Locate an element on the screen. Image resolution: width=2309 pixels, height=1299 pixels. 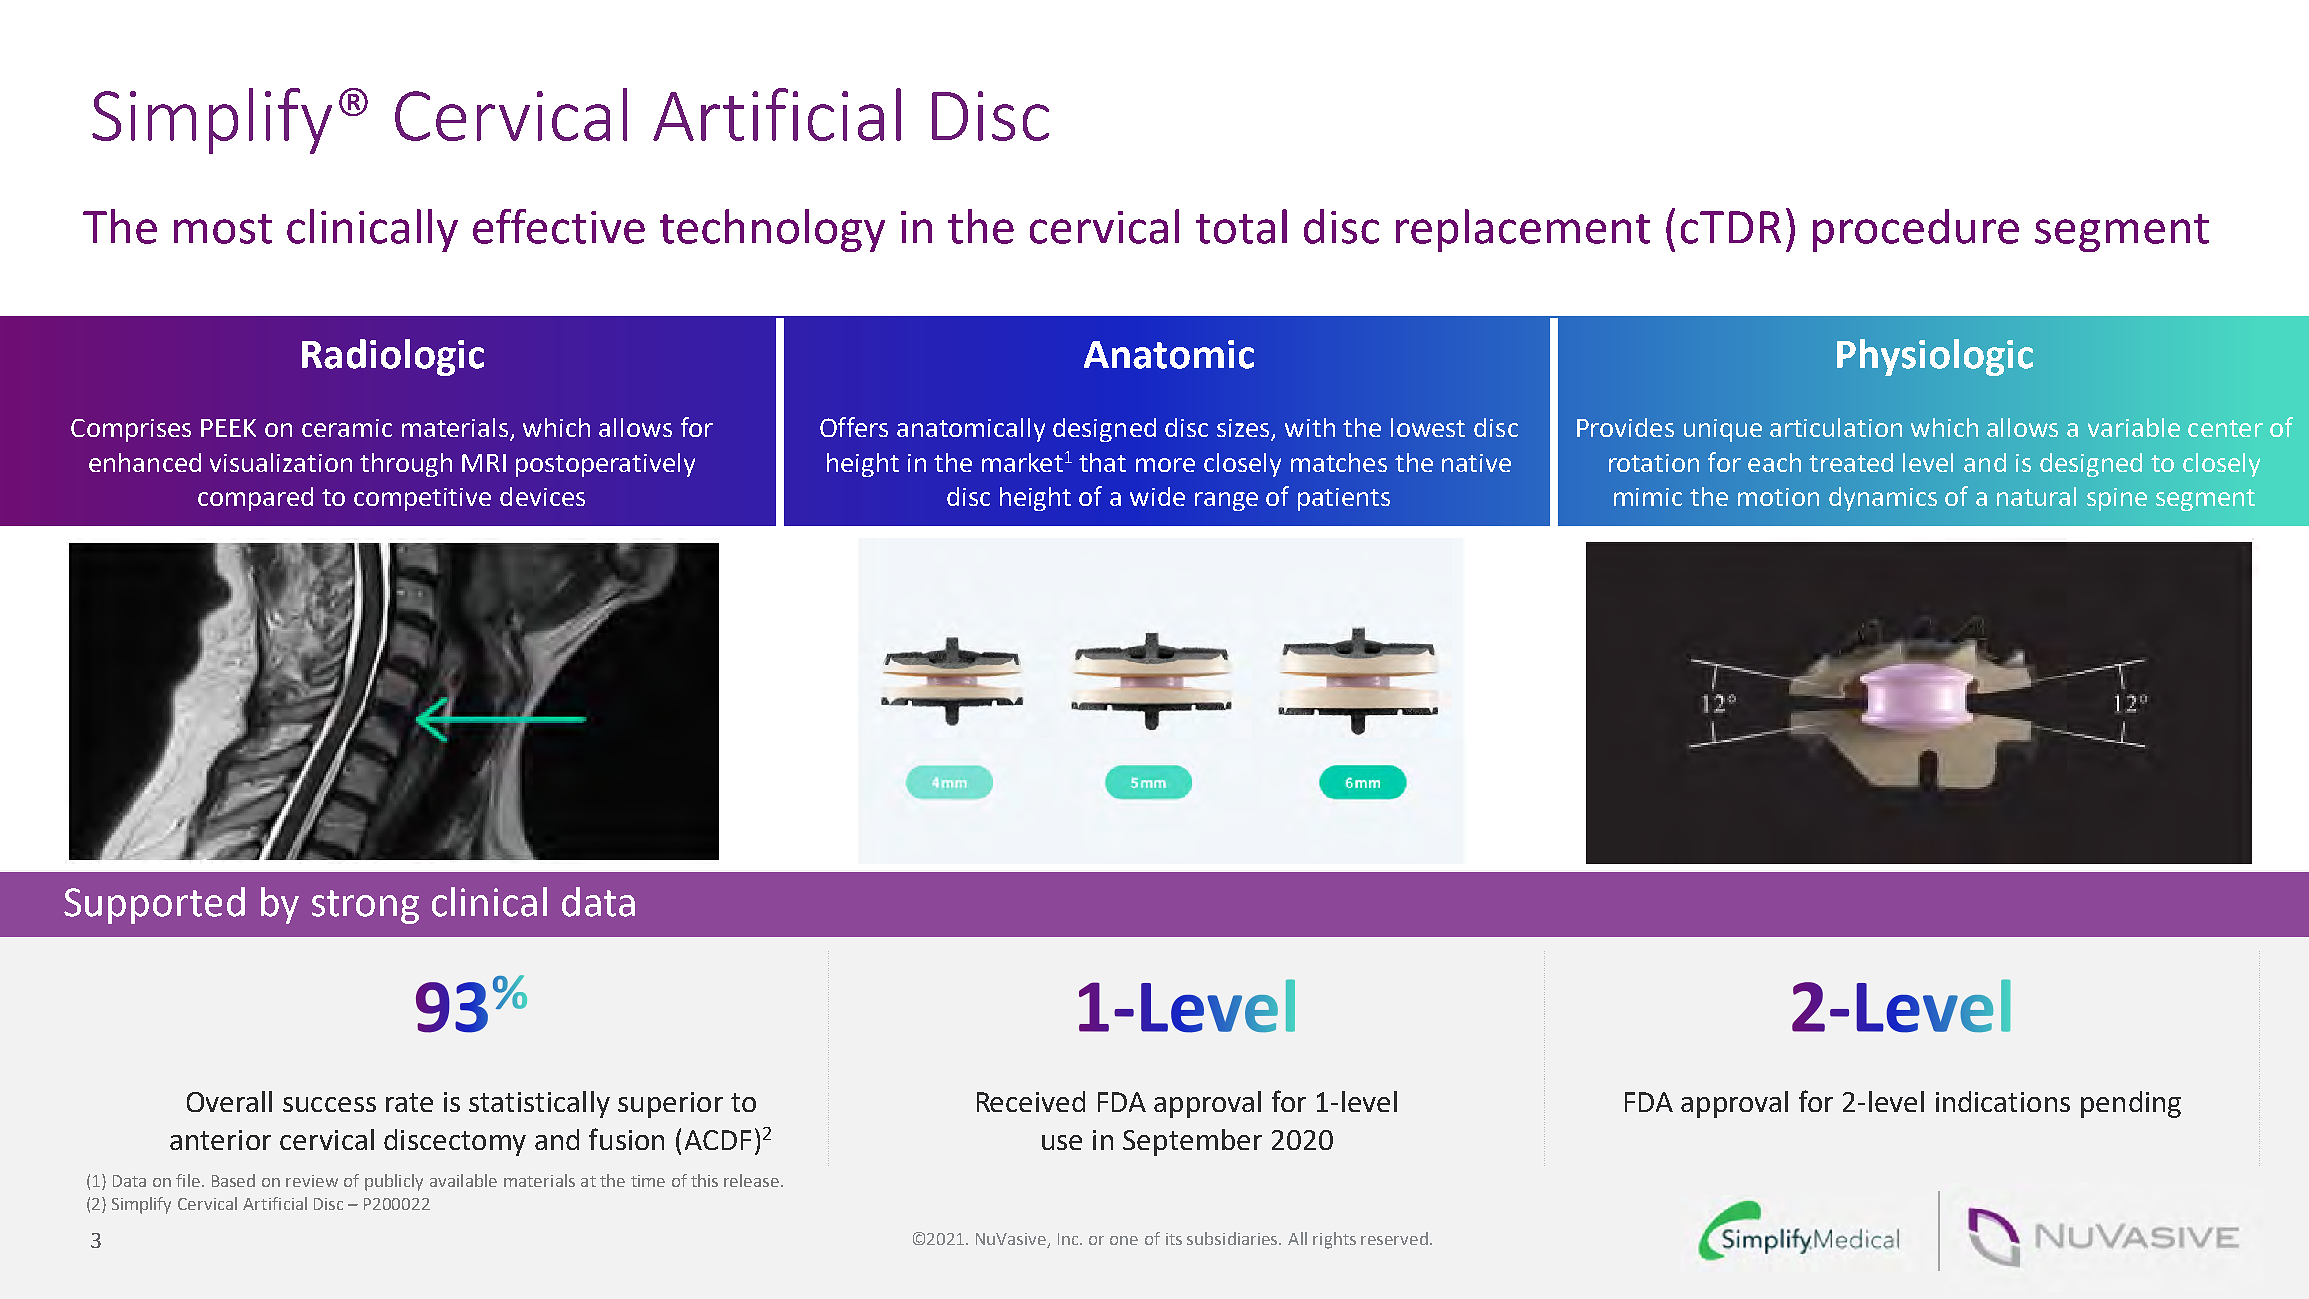
total is located at coordinates (1241, 226).
